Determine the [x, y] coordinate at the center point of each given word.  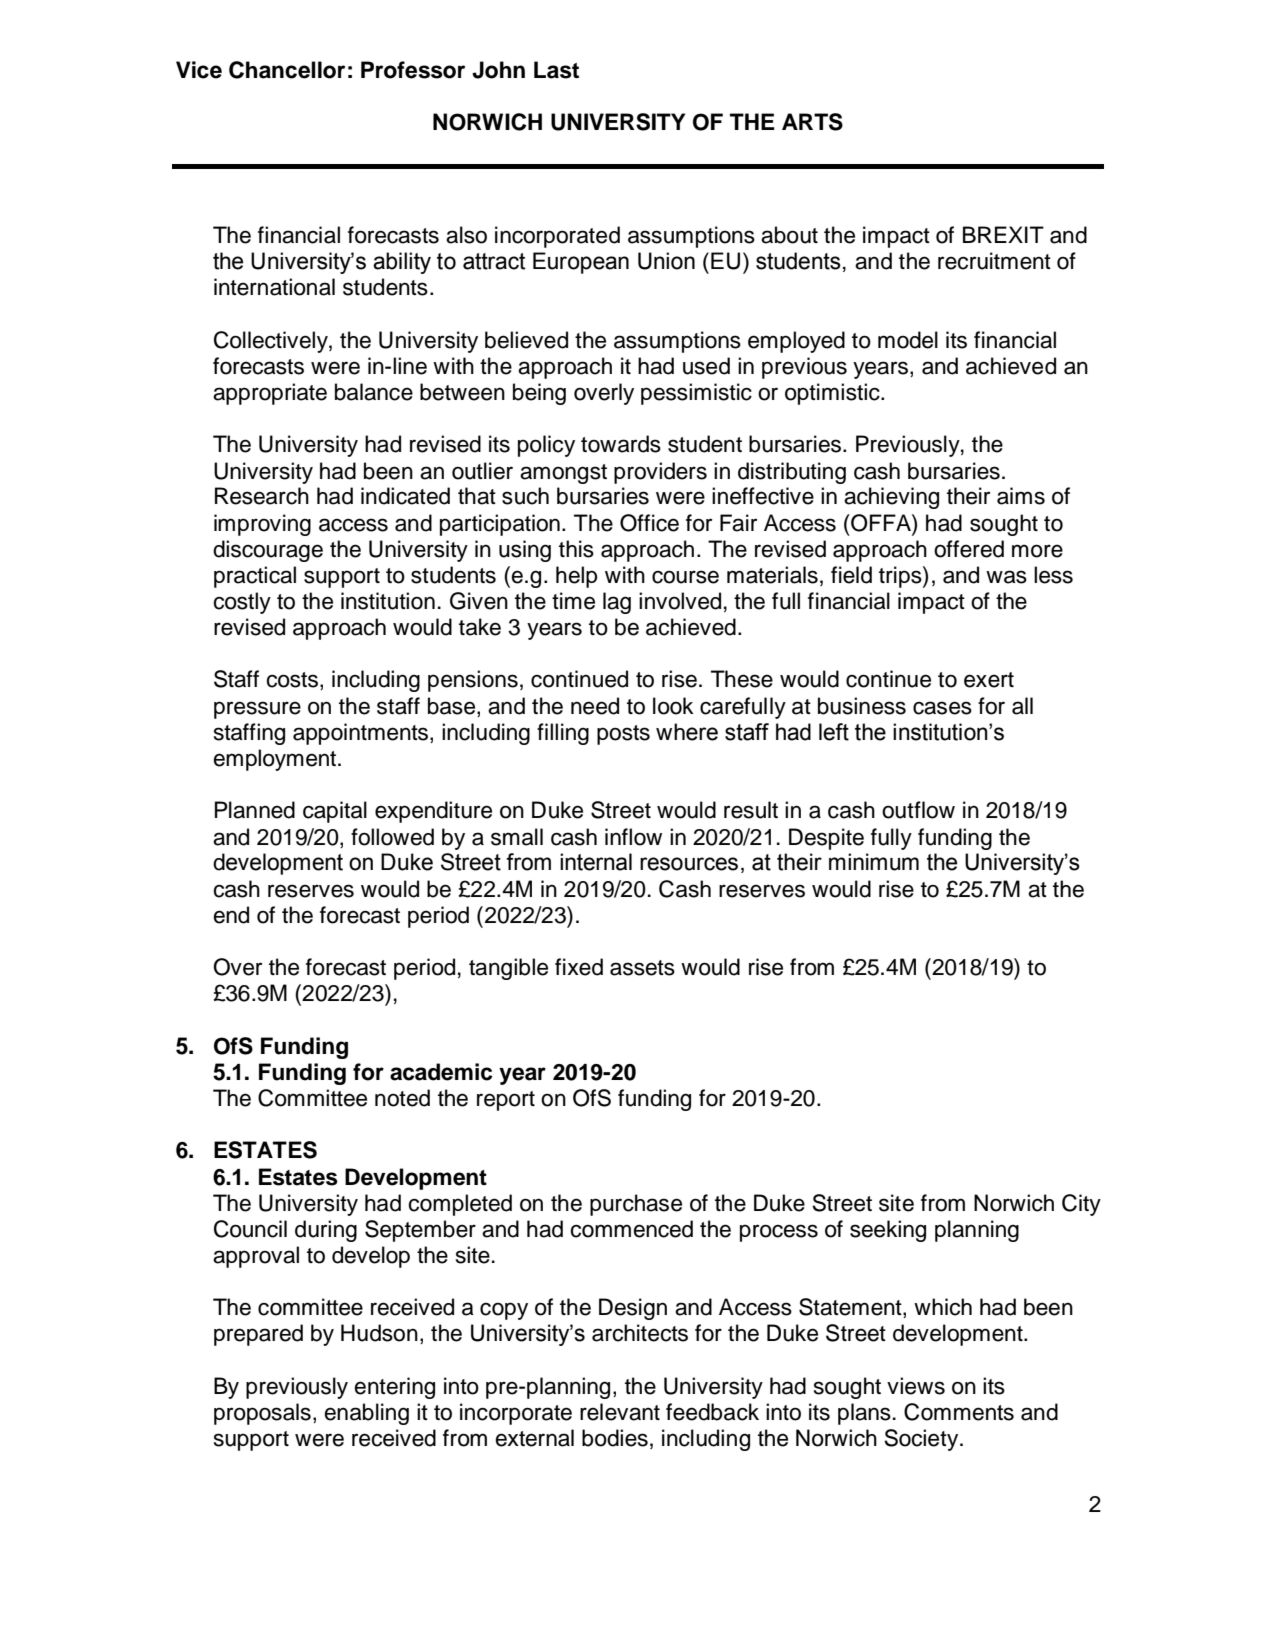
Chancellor [287, 70]
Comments [959, 1412]
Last [556, 70]
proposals [262, 1414]
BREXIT [1003, 234]
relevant [620, 1412]
